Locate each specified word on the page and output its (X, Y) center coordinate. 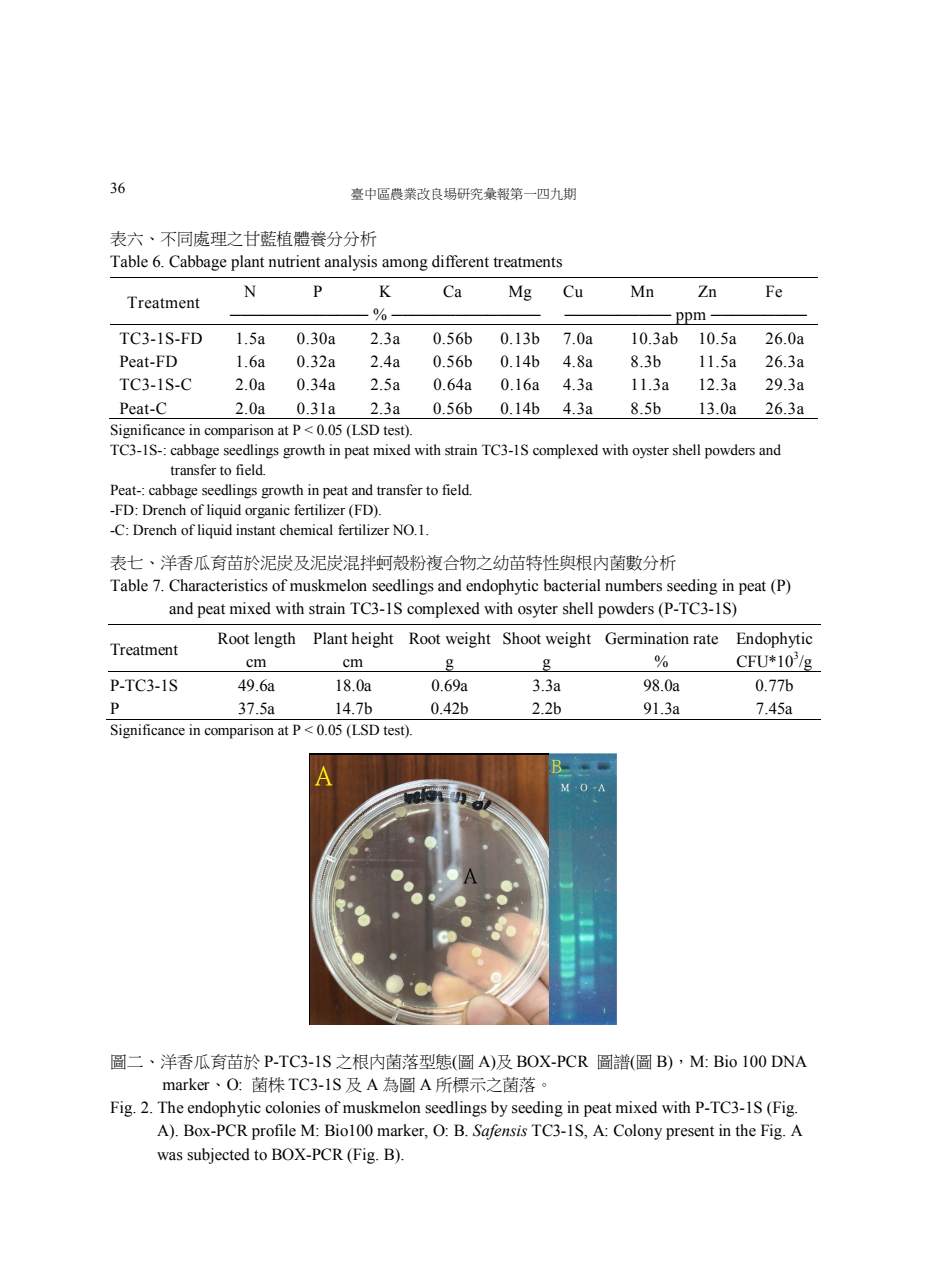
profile (274, 1132)
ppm (691, 318)
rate (705, 639)
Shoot (522, 638)
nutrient (294, 261)
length (275, 640)
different (460, 261)
